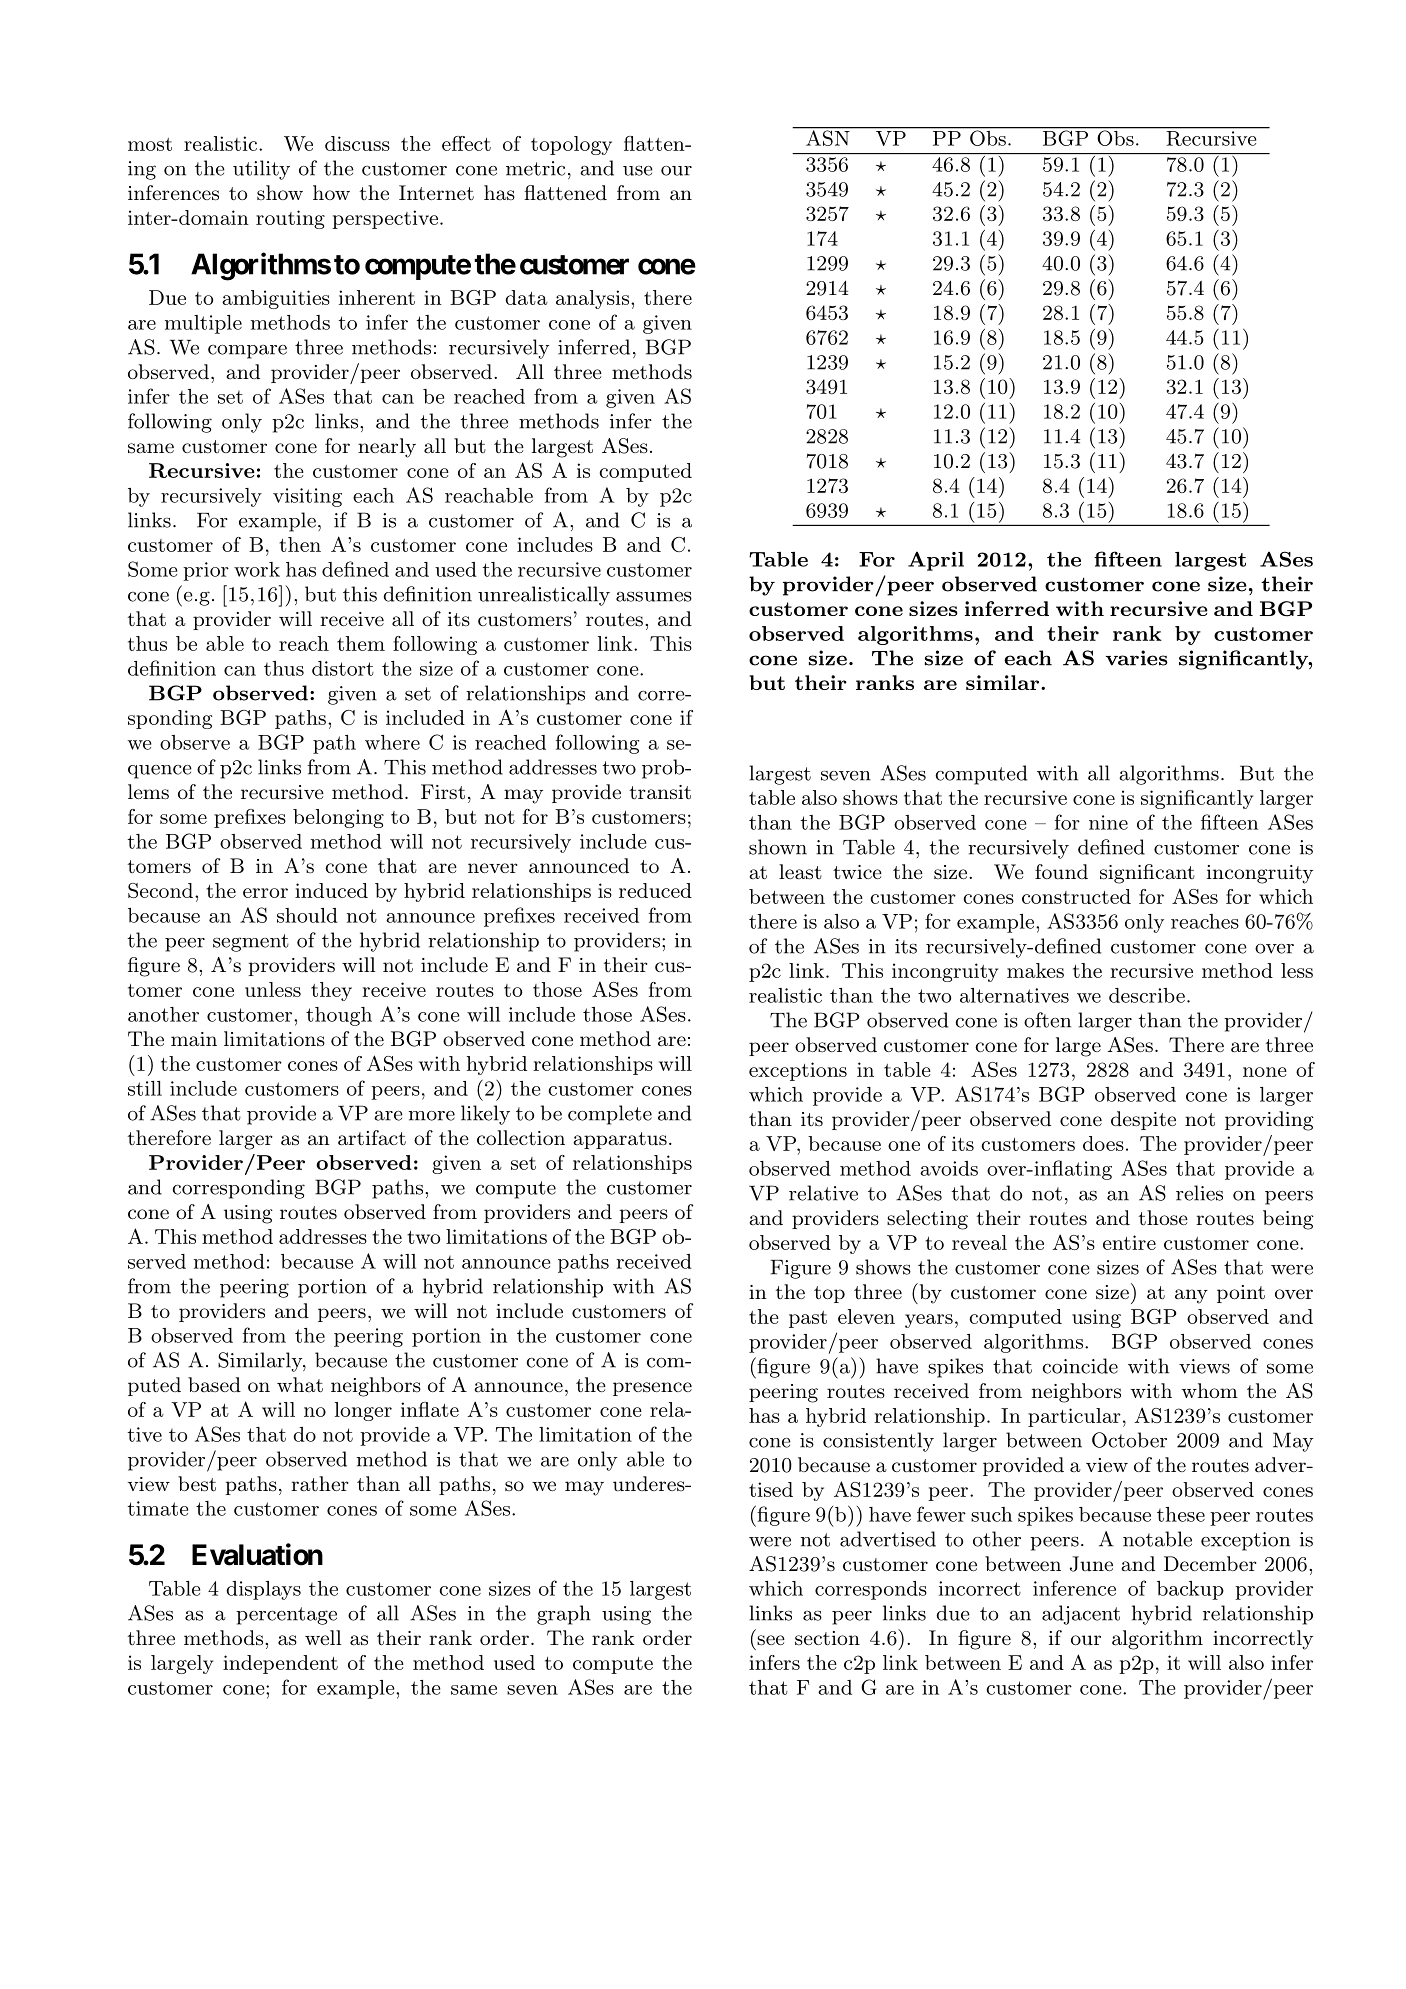 Image resolution: width=1406 pixels, height=1989 pixels. I want to click on backup, so click(1190, 1590).
